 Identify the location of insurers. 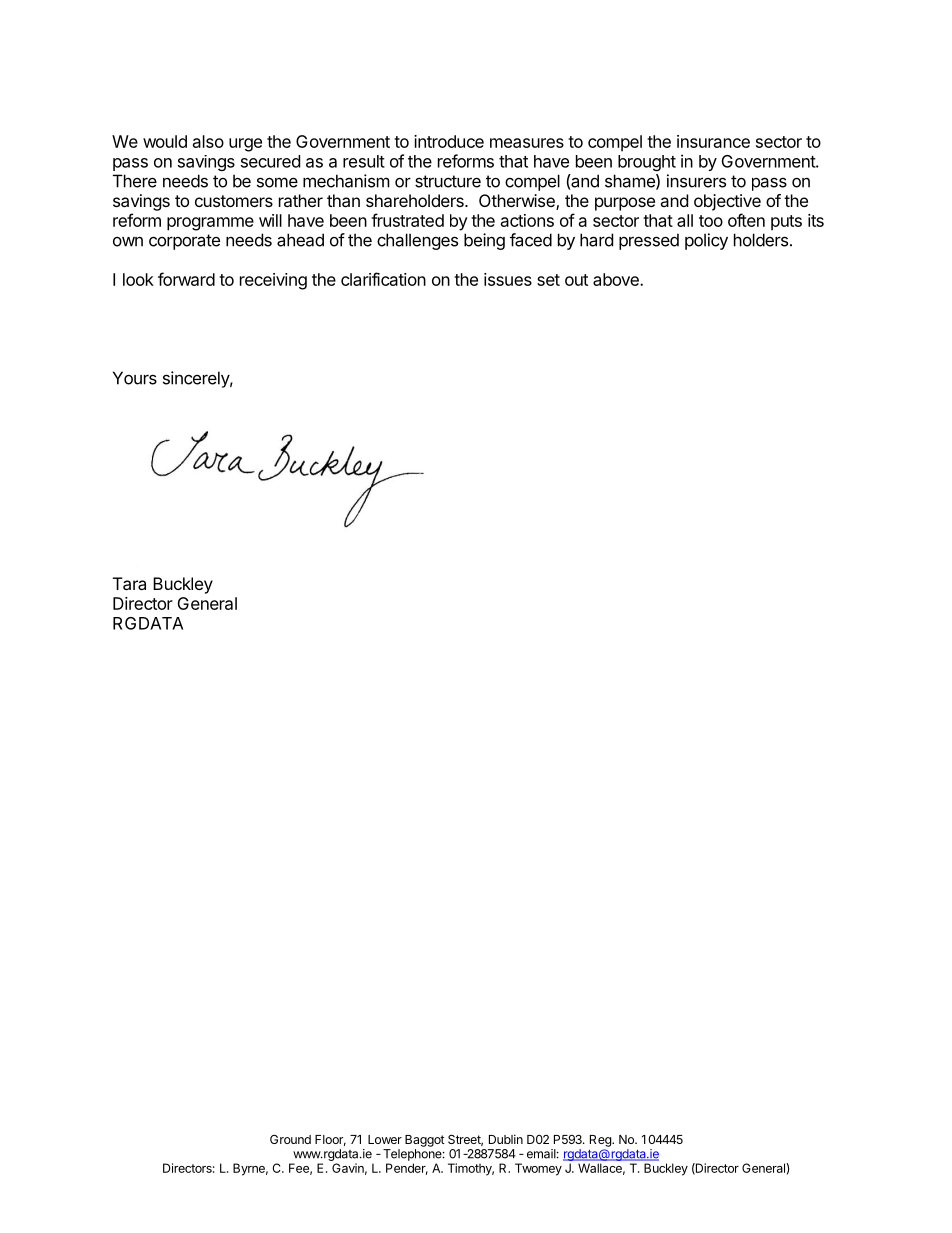
(696, 181).
